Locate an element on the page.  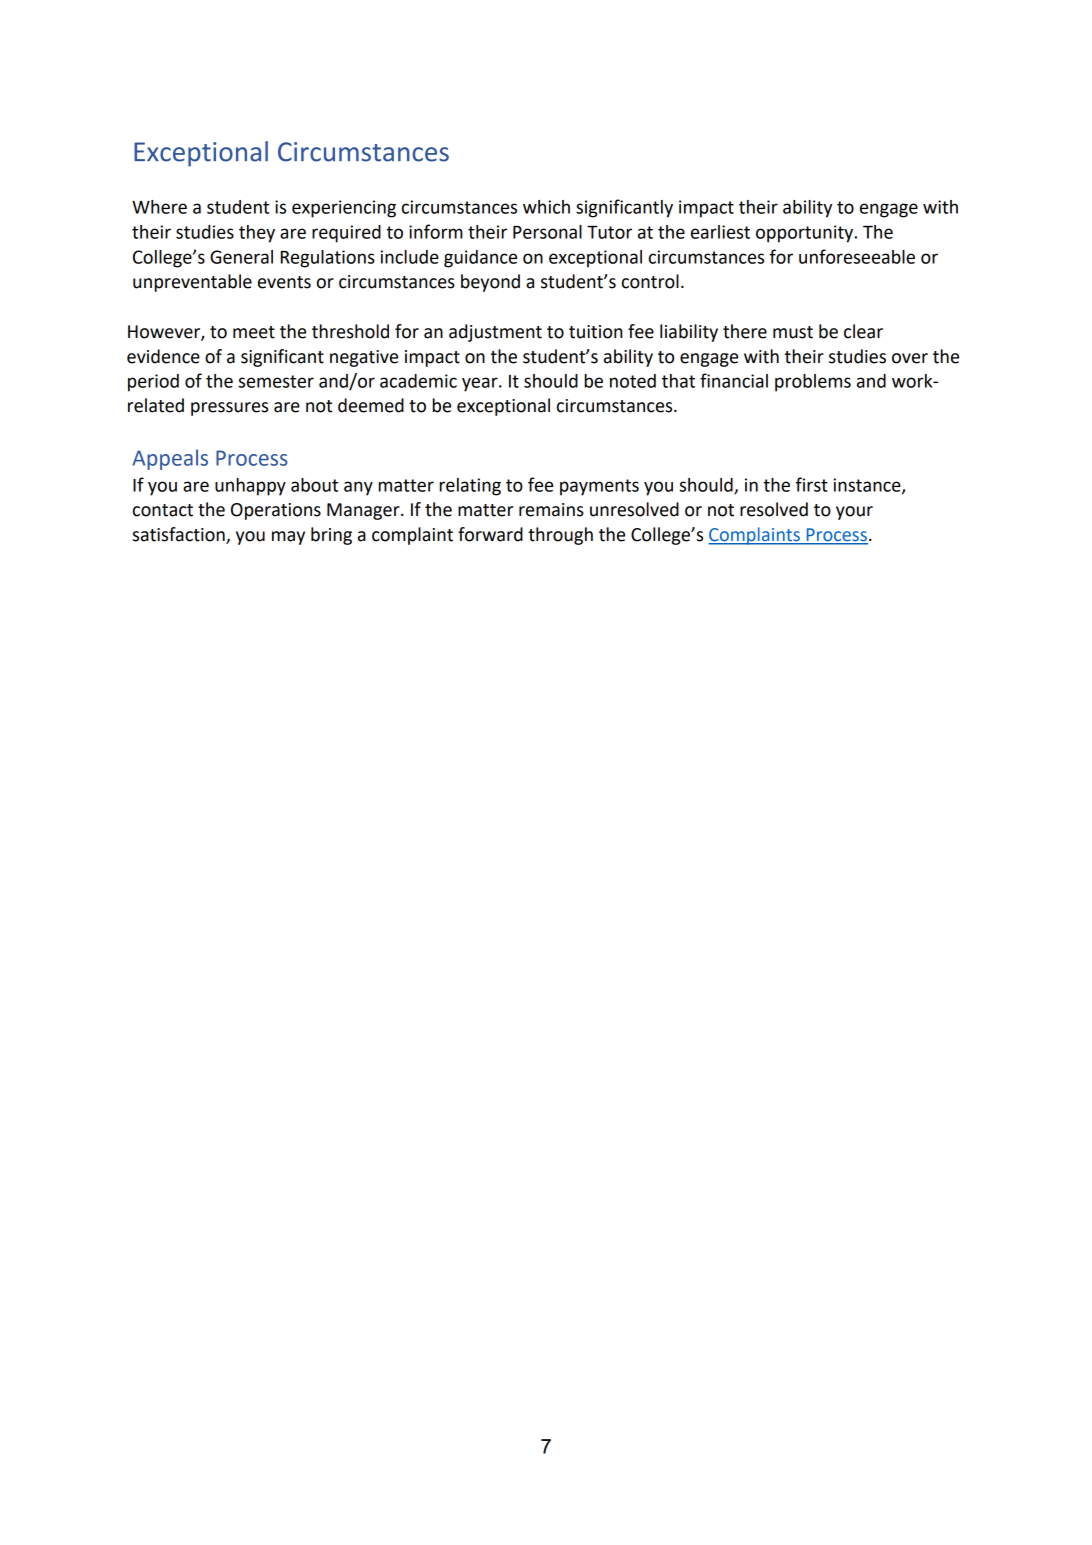
opportunity is located at coordinates (806, 234).
